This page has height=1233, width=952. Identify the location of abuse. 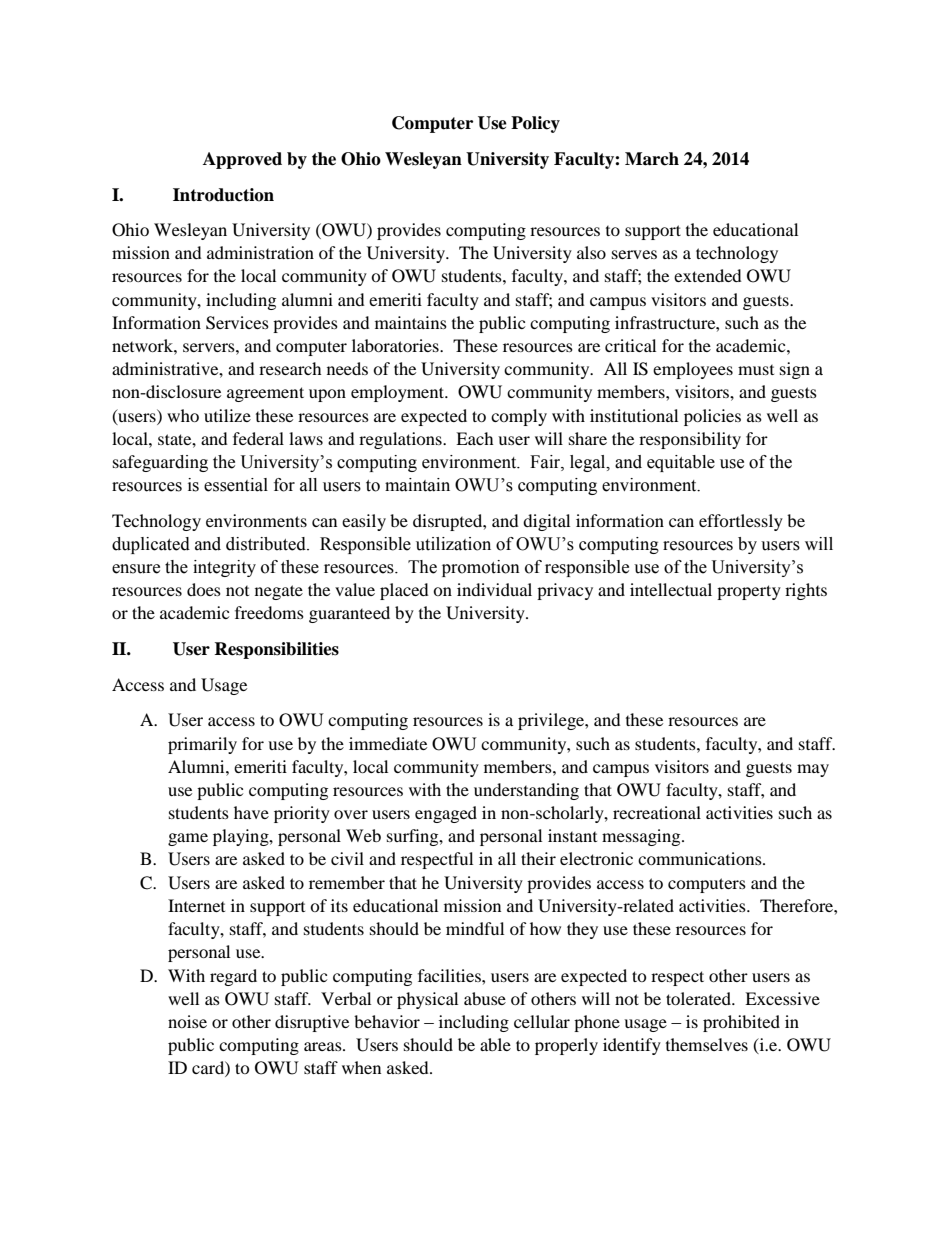
(485, 998).
